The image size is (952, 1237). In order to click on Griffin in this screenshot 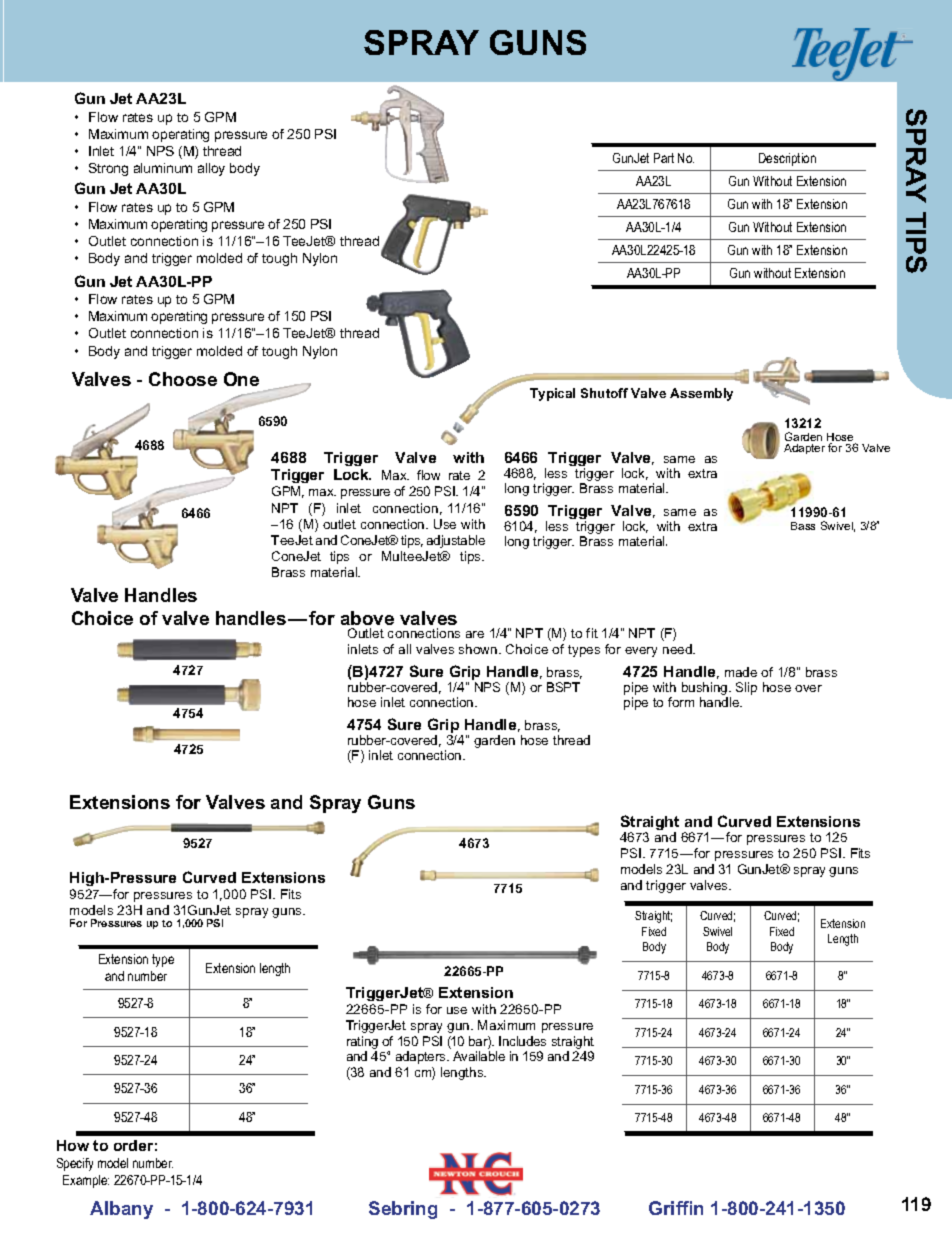, I will do `click(676, 1208)`.
